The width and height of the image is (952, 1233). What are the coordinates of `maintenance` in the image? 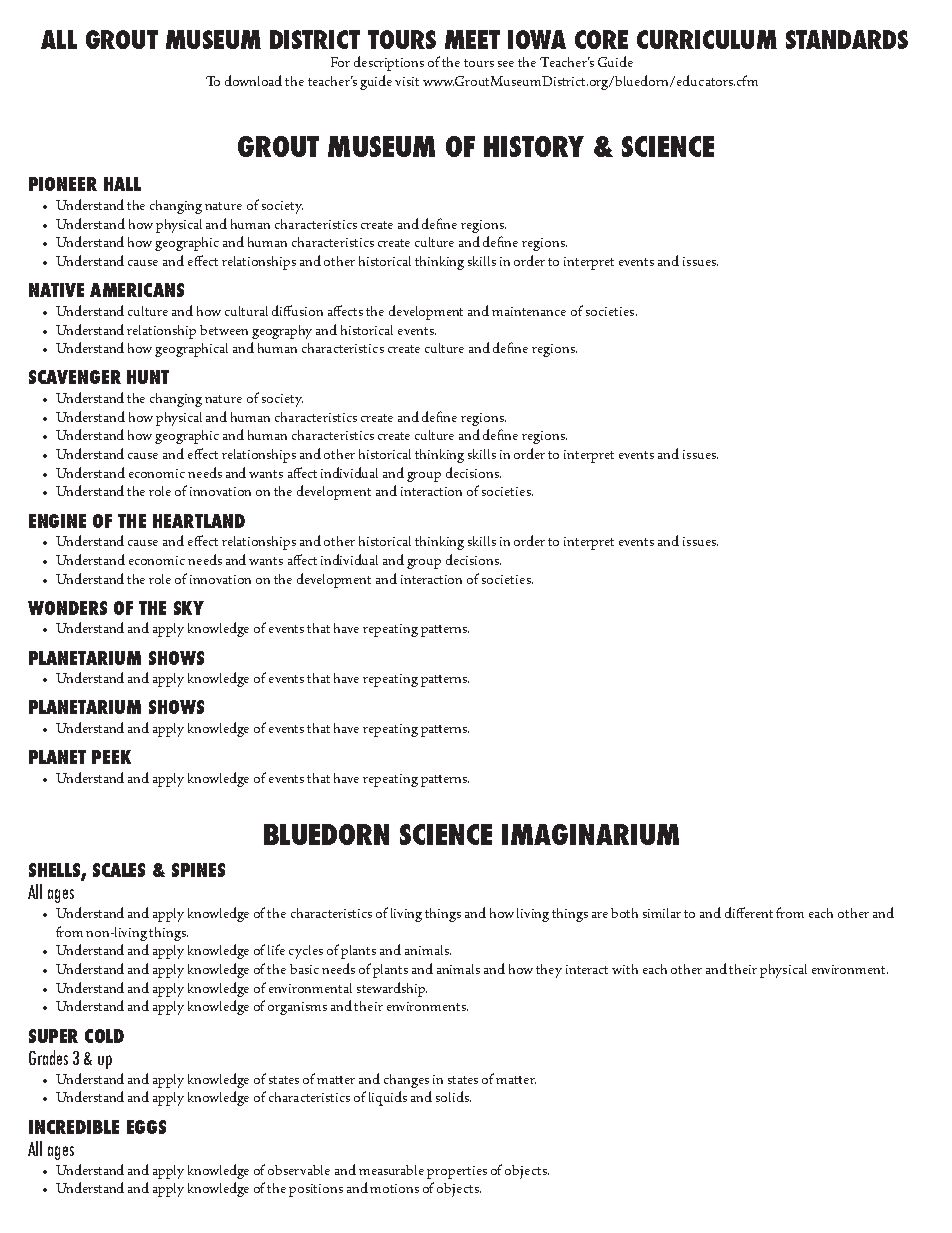 It's located at (529, 311).
